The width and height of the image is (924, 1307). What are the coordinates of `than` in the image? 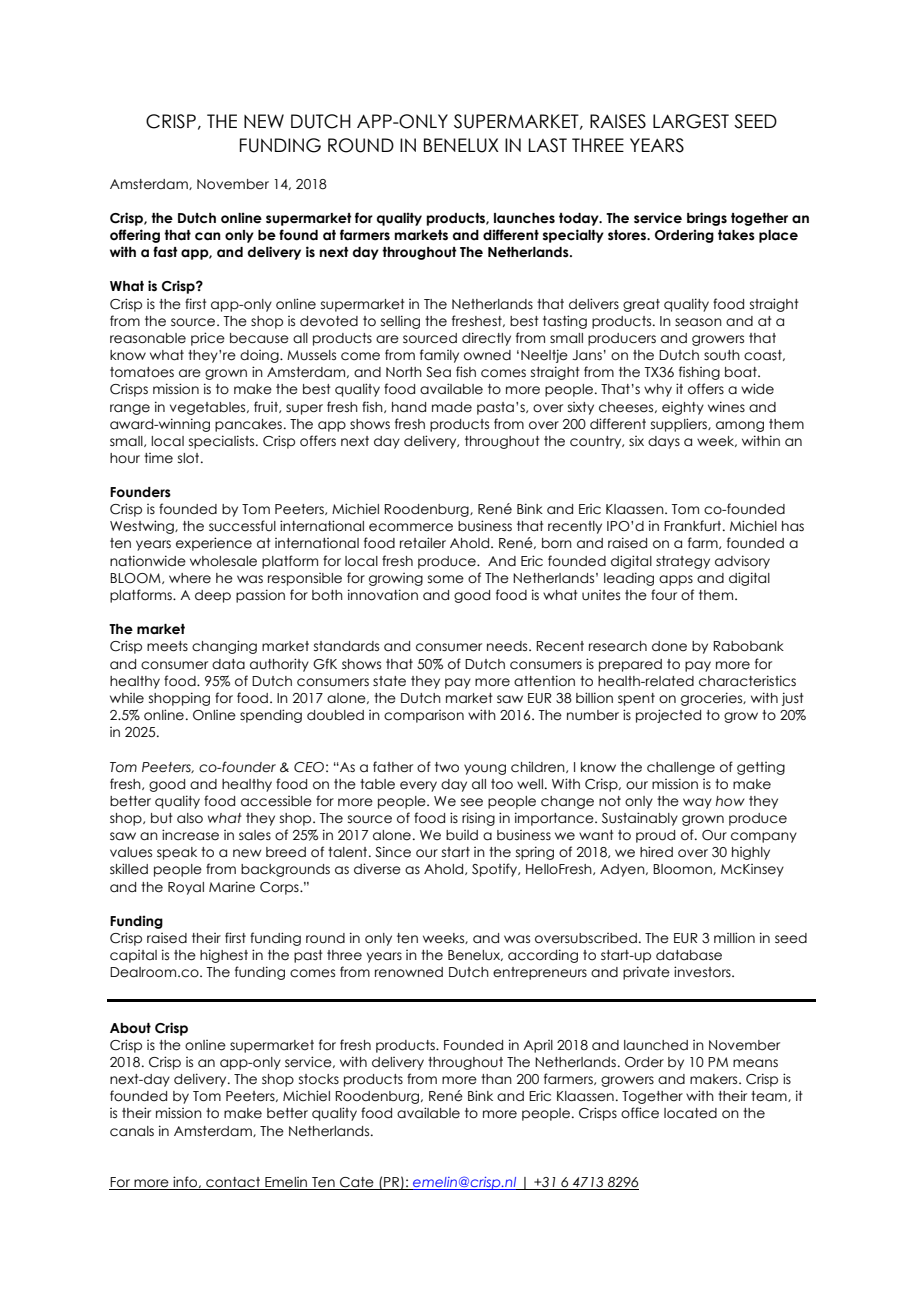 It's located at (496, 1079).
